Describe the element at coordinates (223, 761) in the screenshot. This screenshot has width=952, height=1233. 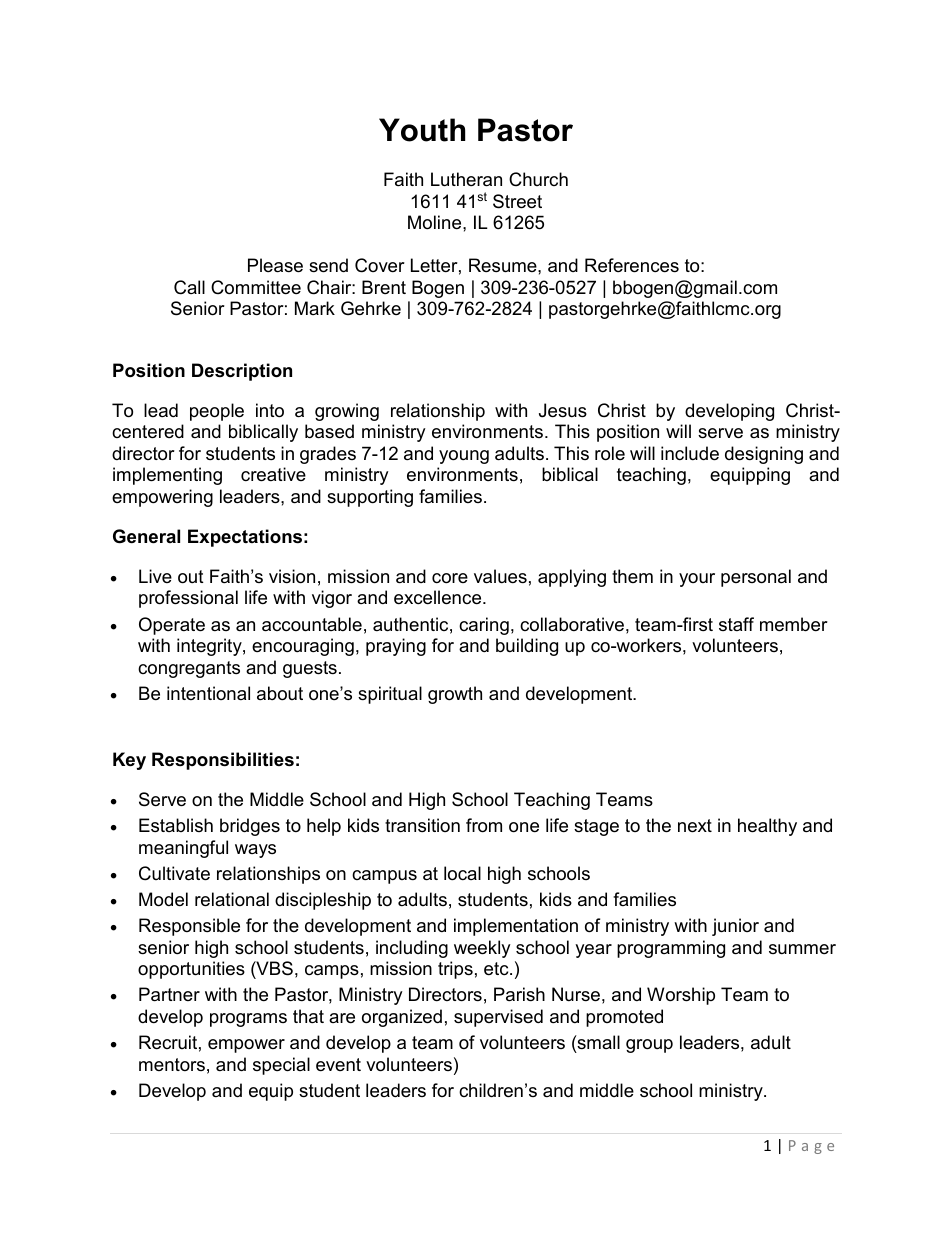
I see `Responsibilities` at that location.
